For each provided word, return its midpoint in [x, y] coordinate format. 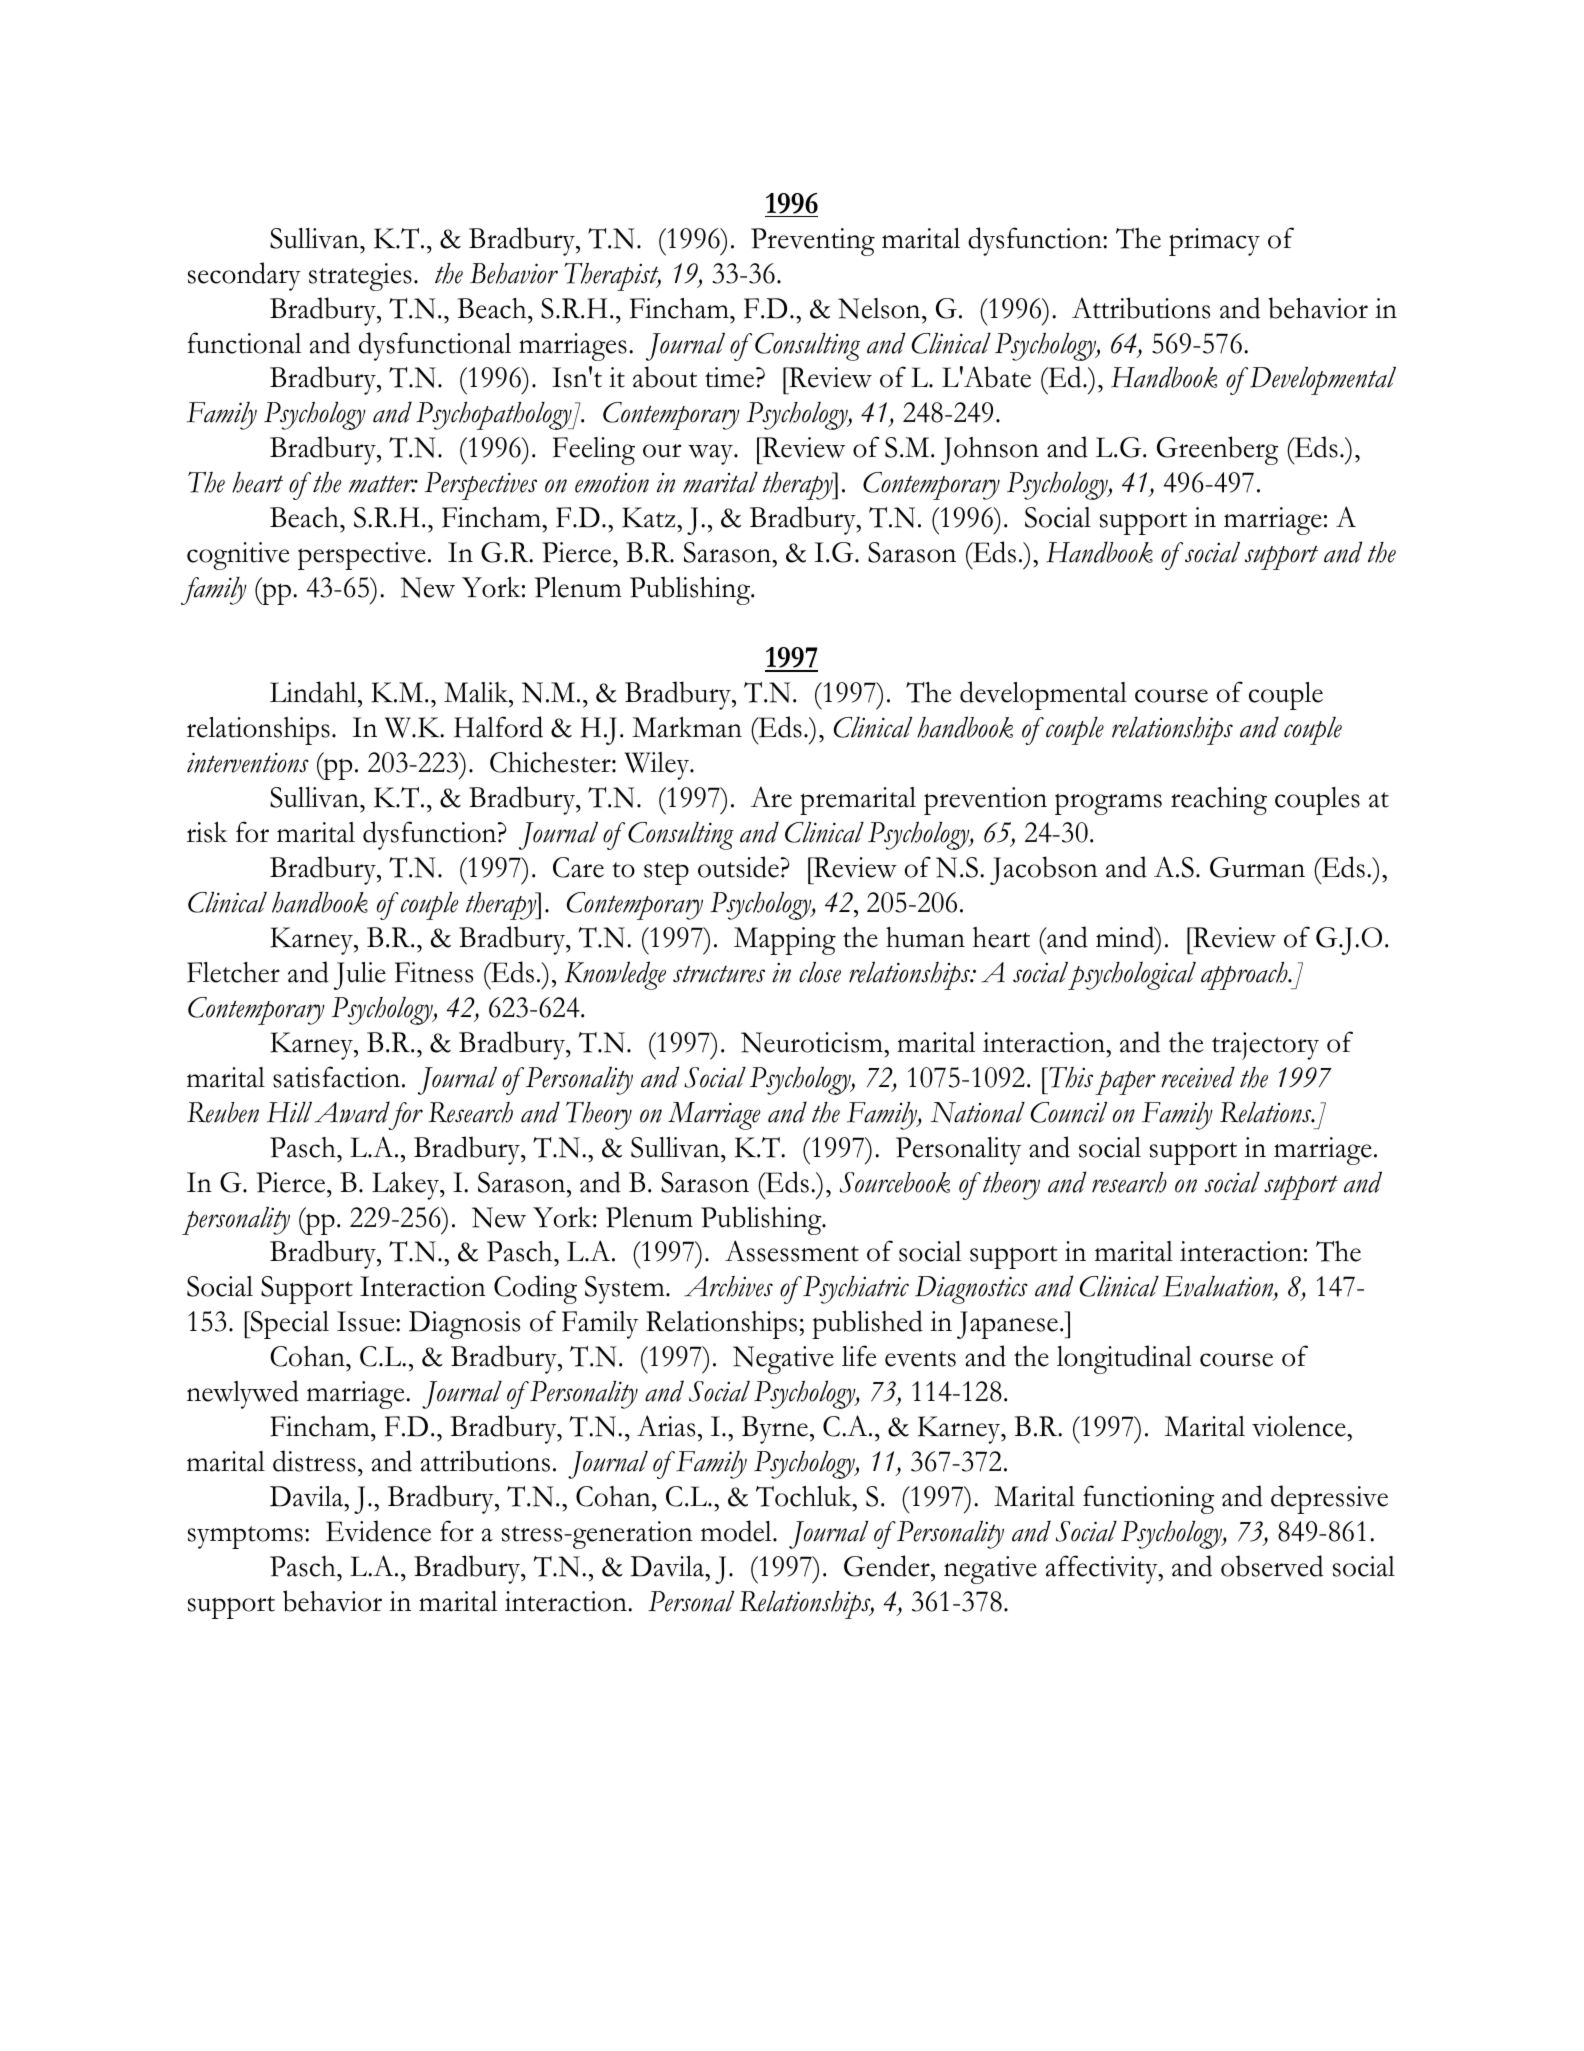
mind [1126, 937]
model [737, 1531]
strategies [360, 277]
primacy [1214, 242]
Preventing [813, 242]
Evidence [378, 1531]
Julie [360, 976]
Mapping [785, 941]
